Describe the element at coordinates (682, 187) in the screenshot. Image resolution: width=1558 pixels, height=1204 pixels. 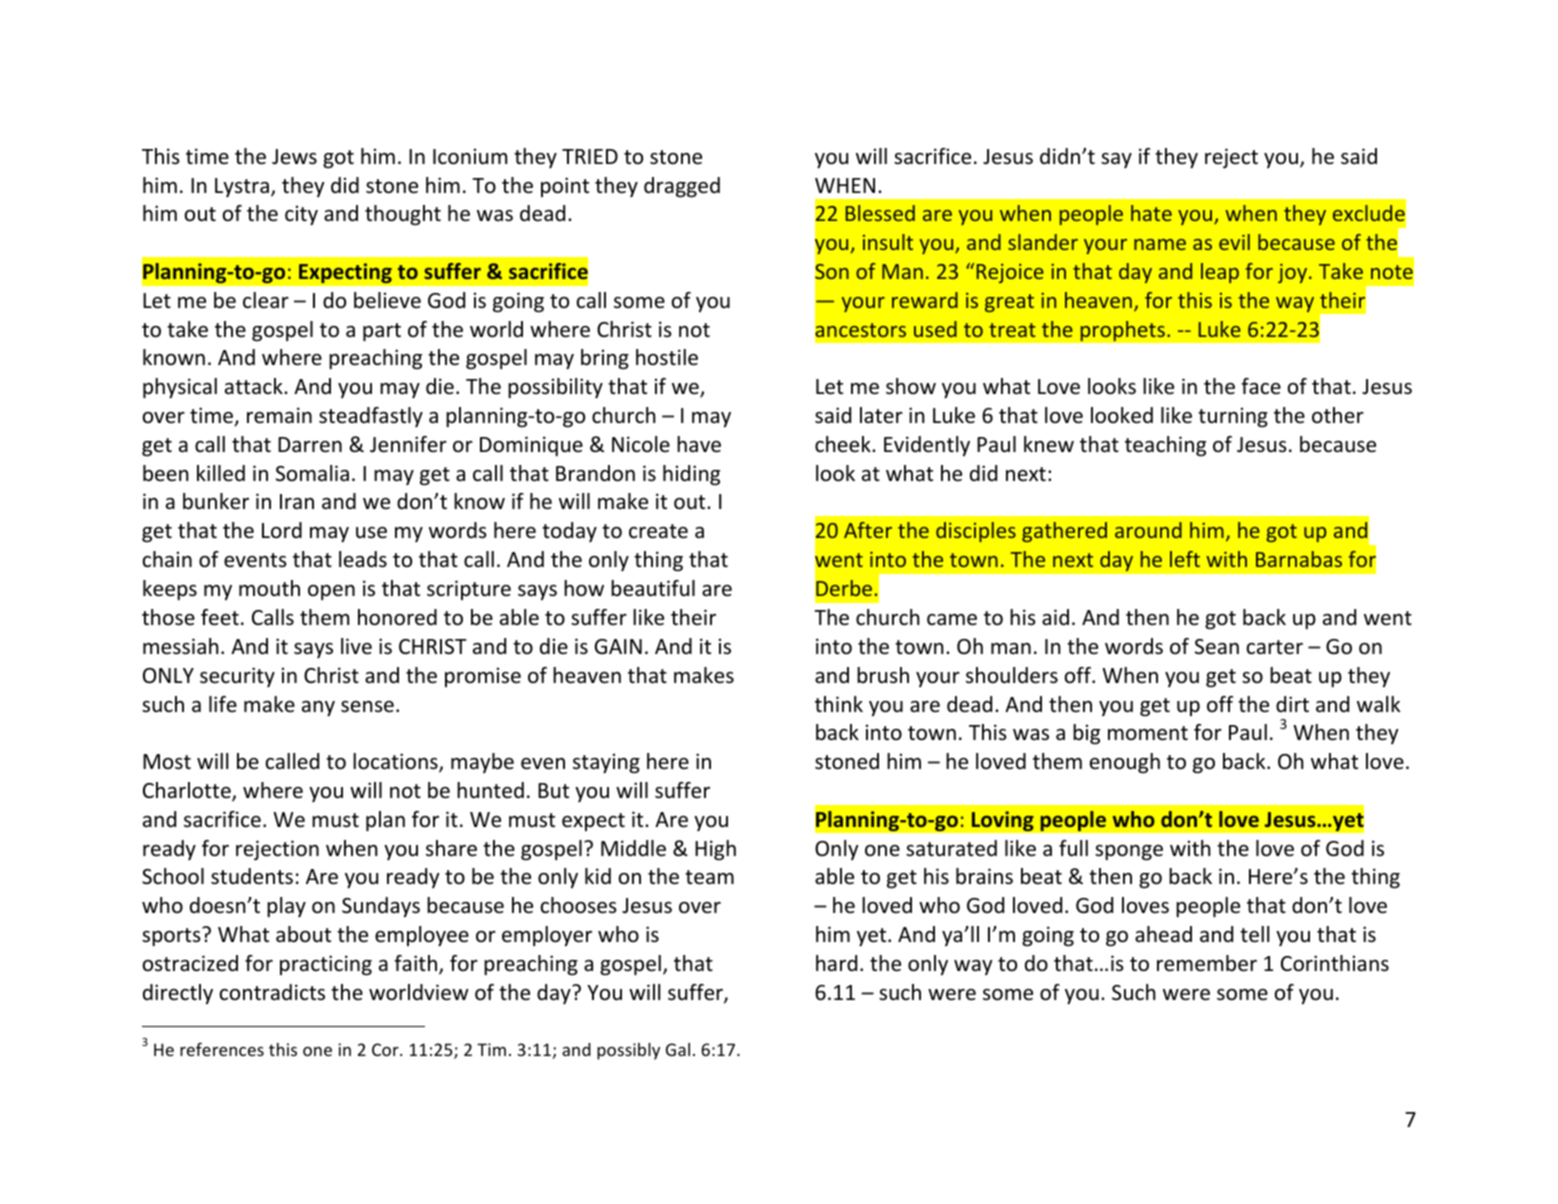
I see `dragged` at that location.
